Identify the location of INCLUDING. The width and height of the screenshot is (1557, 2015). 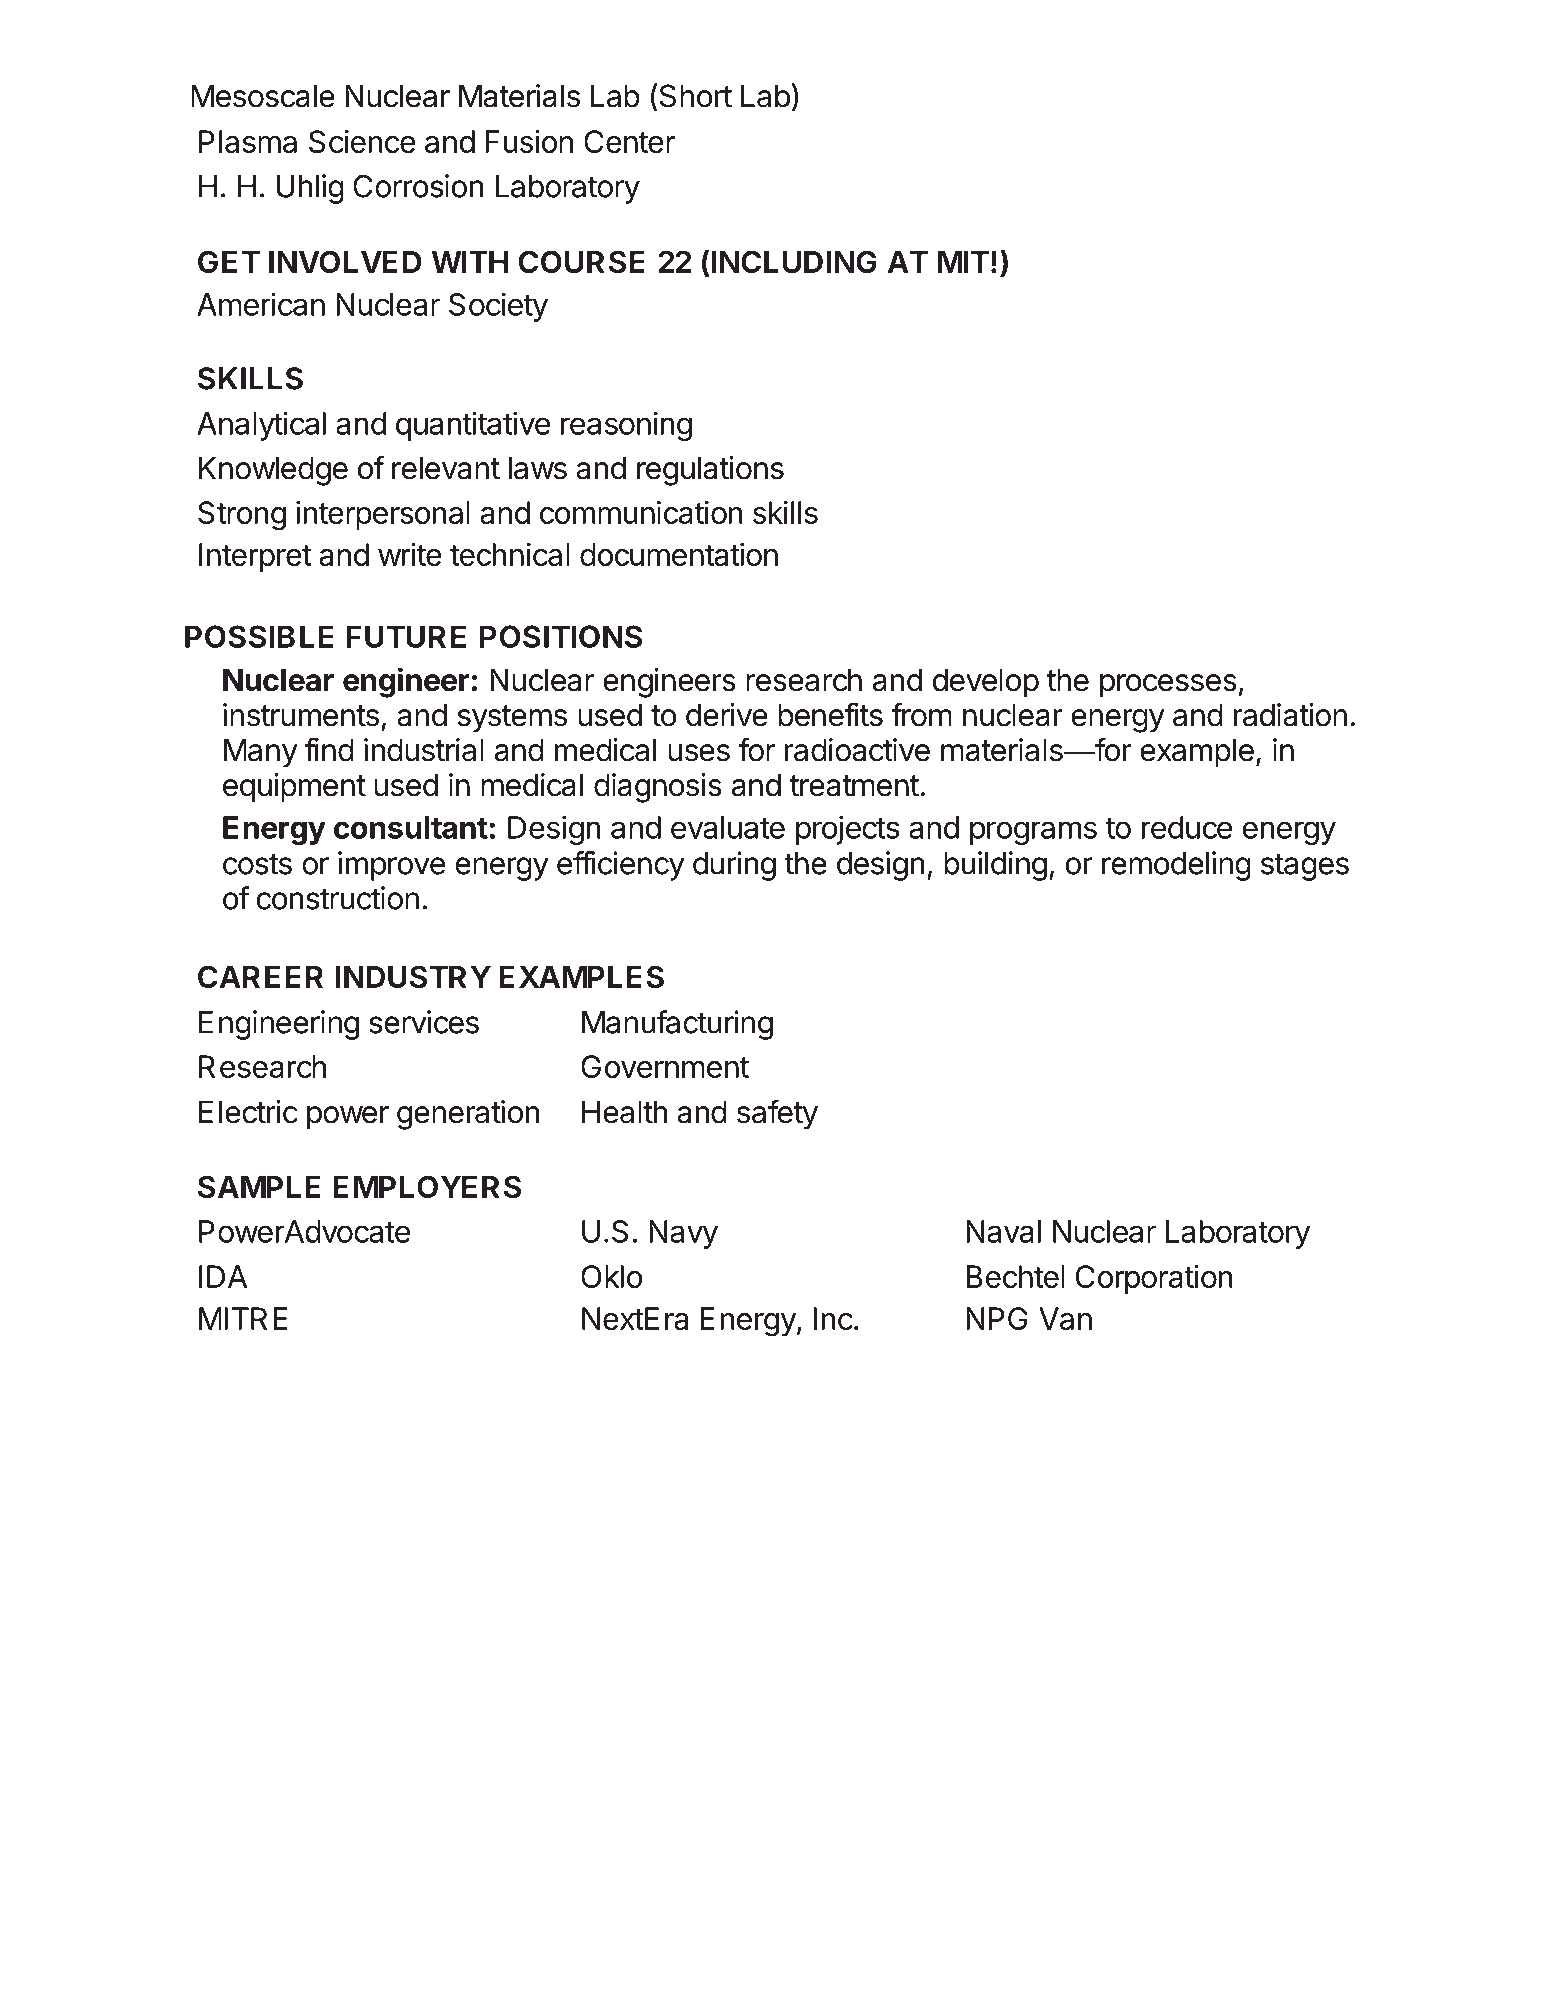
(793, 261).
